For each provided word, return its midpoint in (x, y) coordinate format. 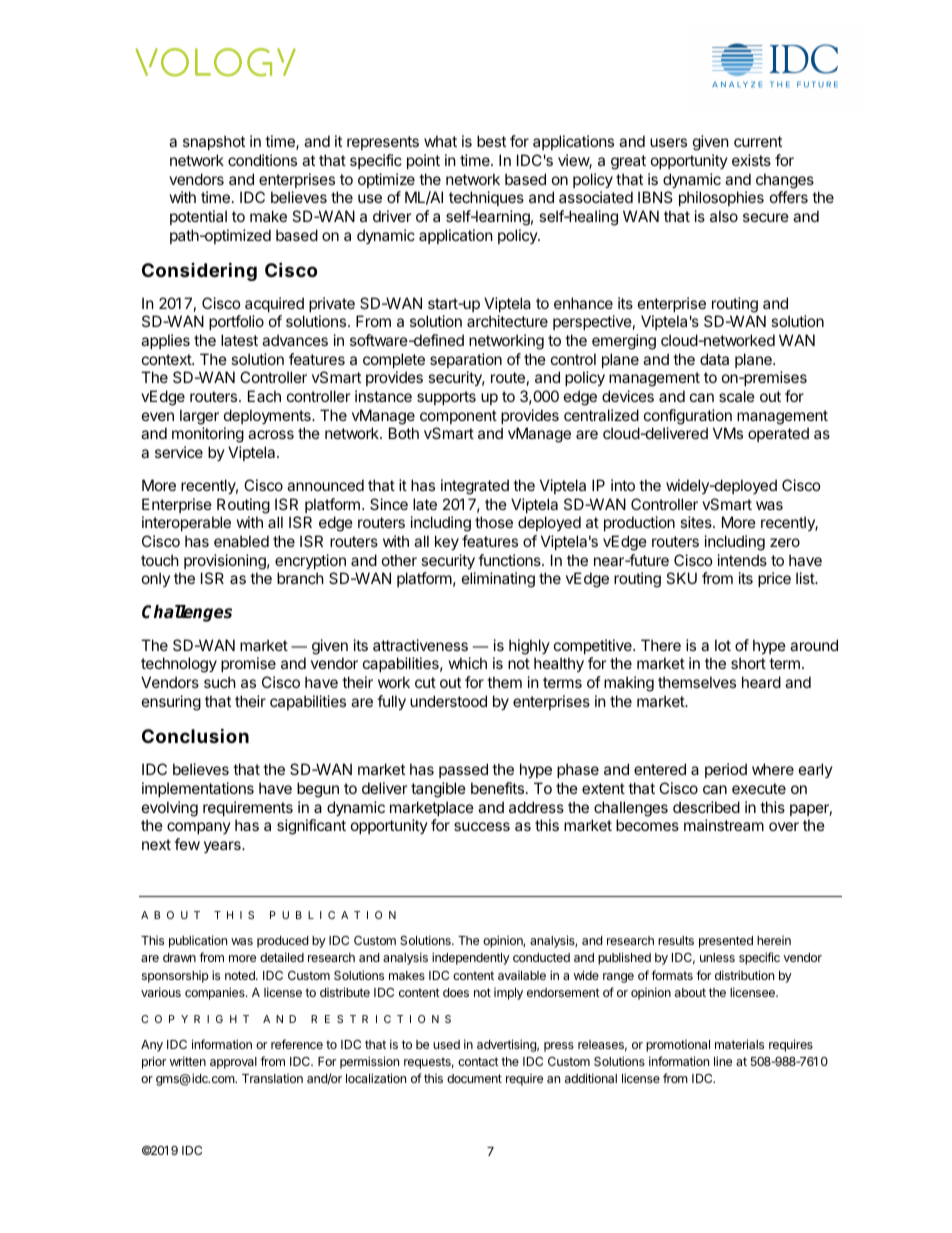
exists (751, 160)
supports (446, 398)
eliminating (498, 580)
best (491, 141)
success (482, 826)
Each (264, 396)
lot (723, 645)
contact (478, 1061)
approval (233, 1063)
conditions (262, 160)
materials (739, 1044)
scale (737, 396)
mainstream (724, 825)
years (223, 847)
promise (248, 664)
